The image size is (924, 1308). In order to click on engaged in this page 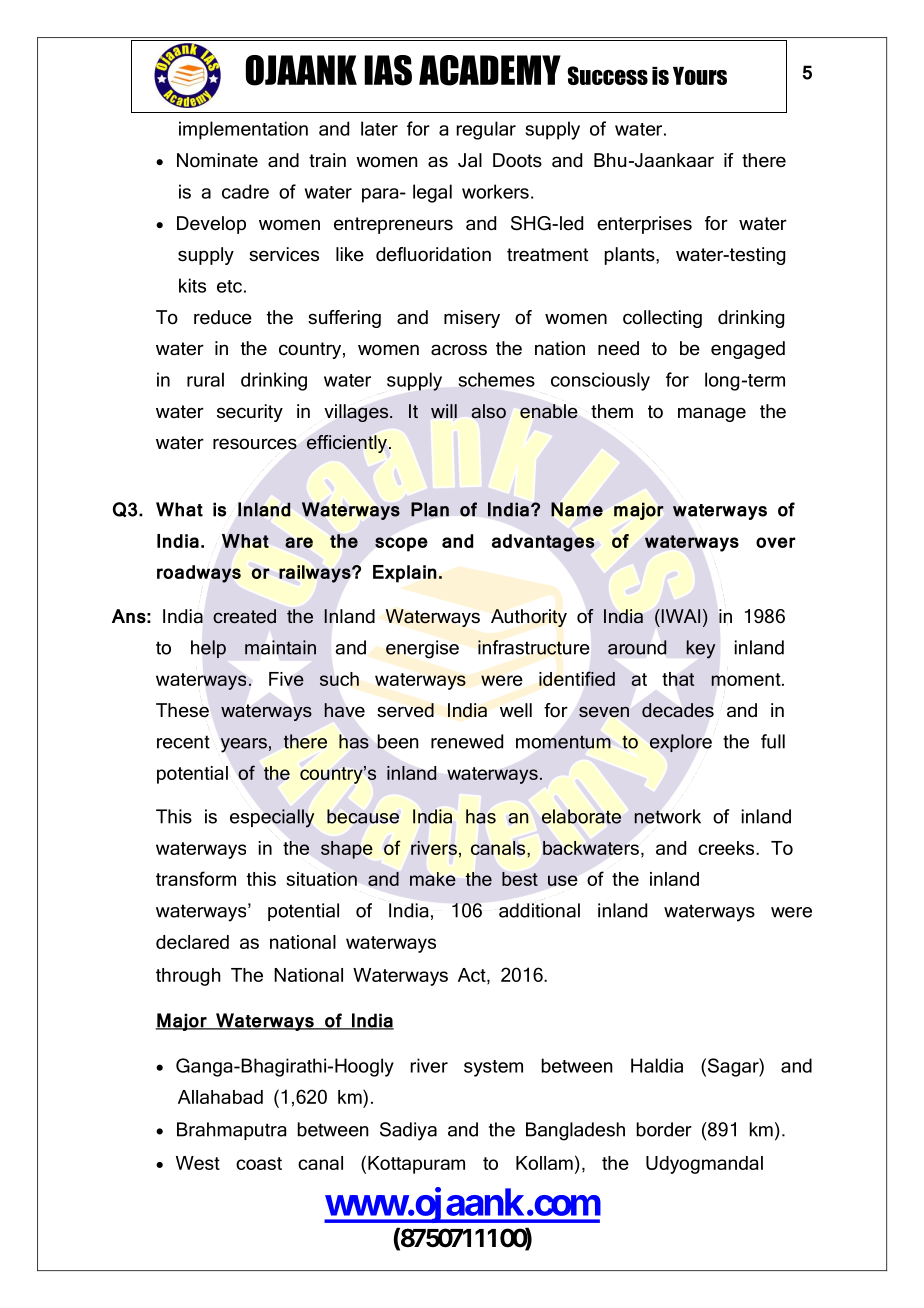, I will do `click(748, 350)`.
